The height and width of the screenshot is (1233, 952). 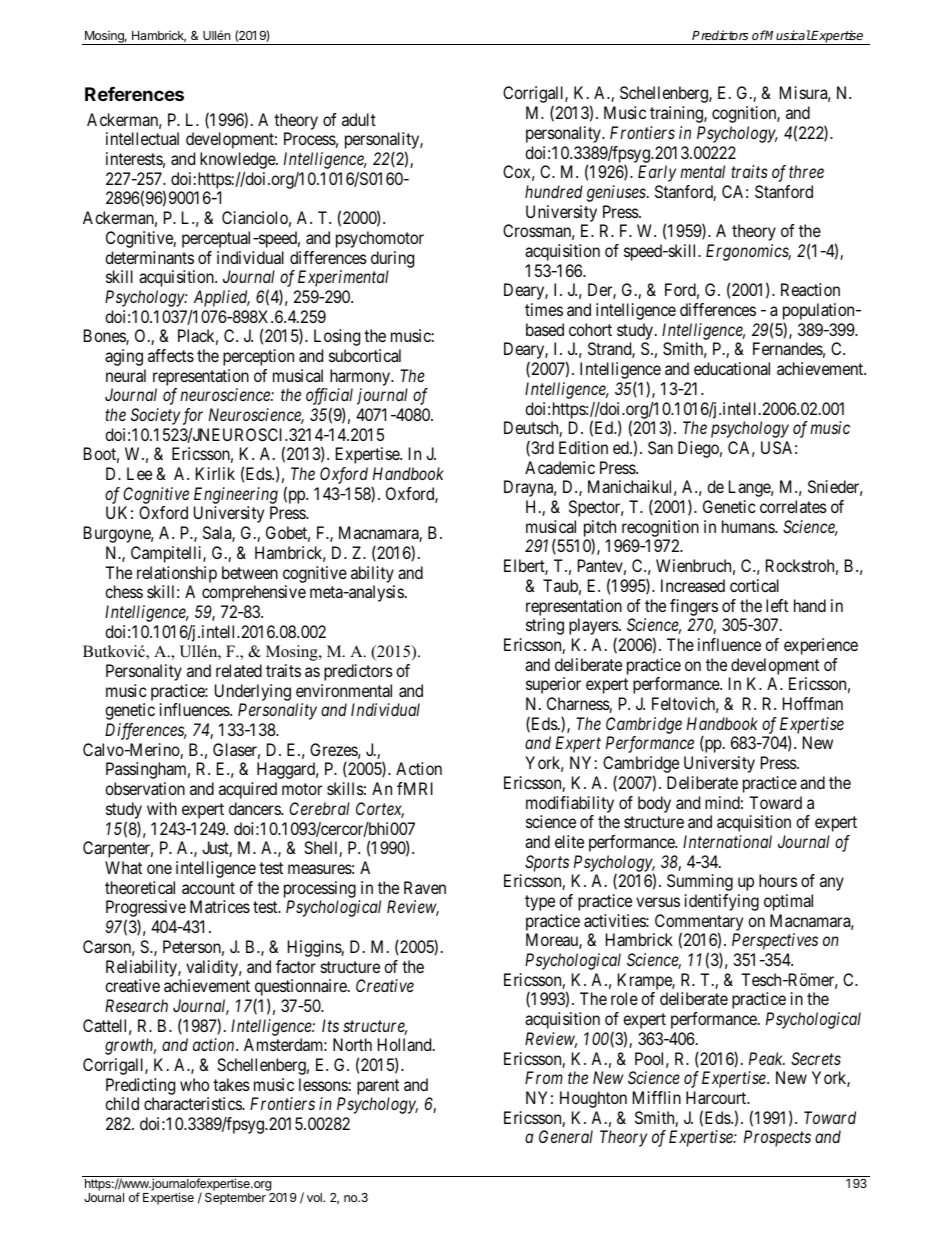 I want to click on Sports, so click(x=547, y=863).
